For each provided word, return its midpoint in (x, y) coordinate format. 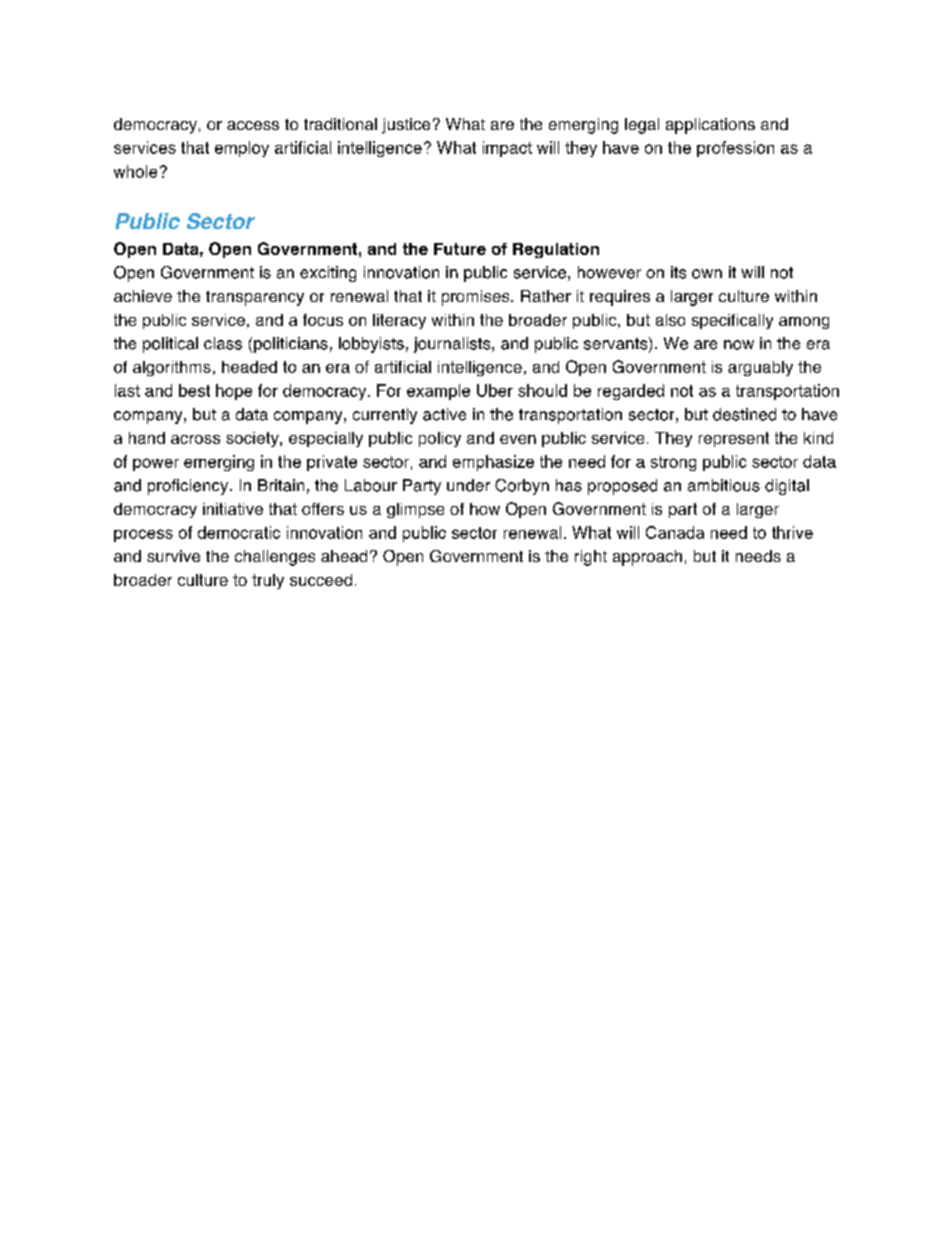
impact (507, 149)
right (591, 558)
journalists (453, 345)
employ (242, 149)
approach (647, 558)
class (223, 343)
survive (173, 556)
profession (735, 149)
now (739, 345)
